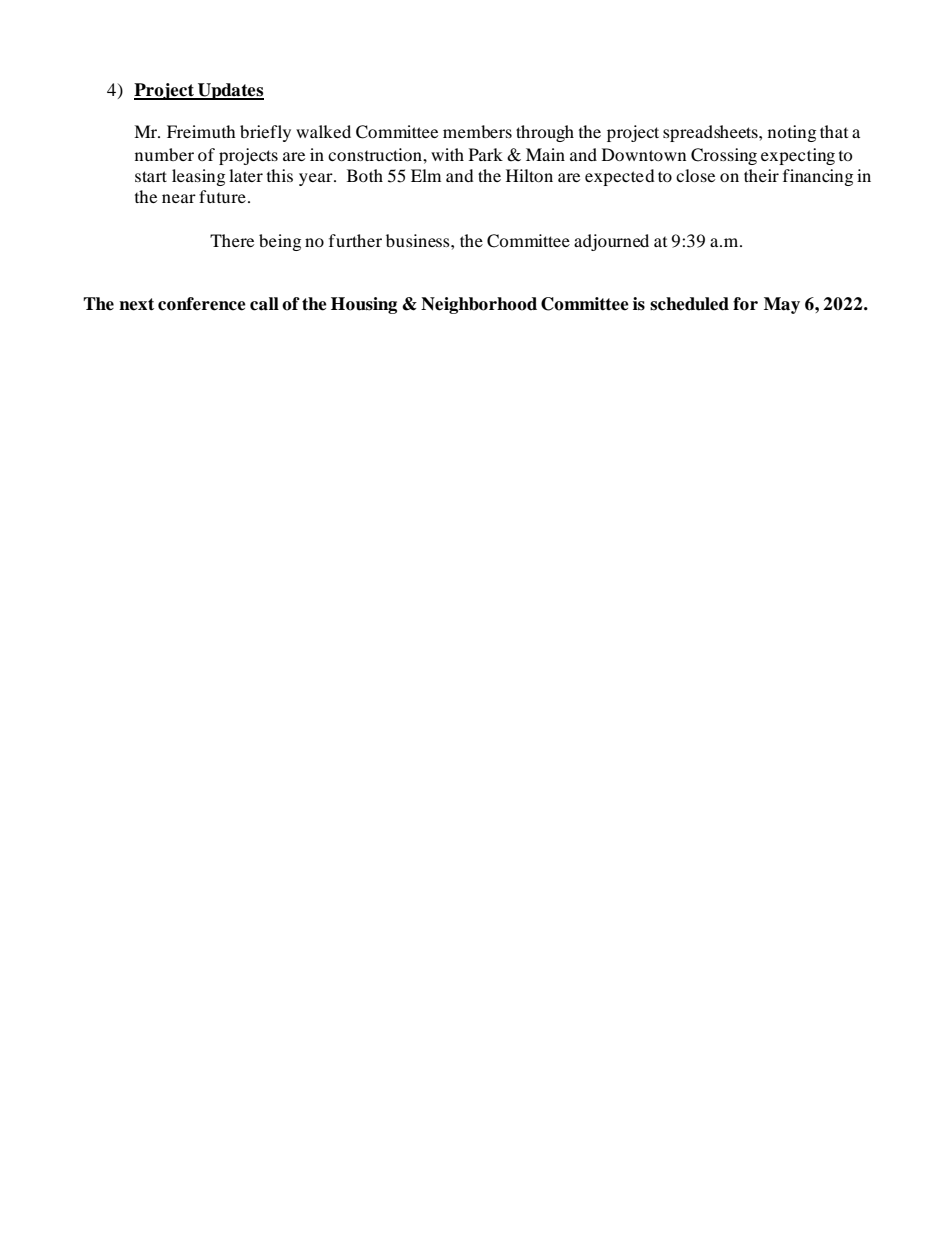 Image resolution: width=952 pixels, height=1233 pixels. What do you see at coordinates (230, 91) in the document?
I see `Updates` at bounding box center [230, 91].
